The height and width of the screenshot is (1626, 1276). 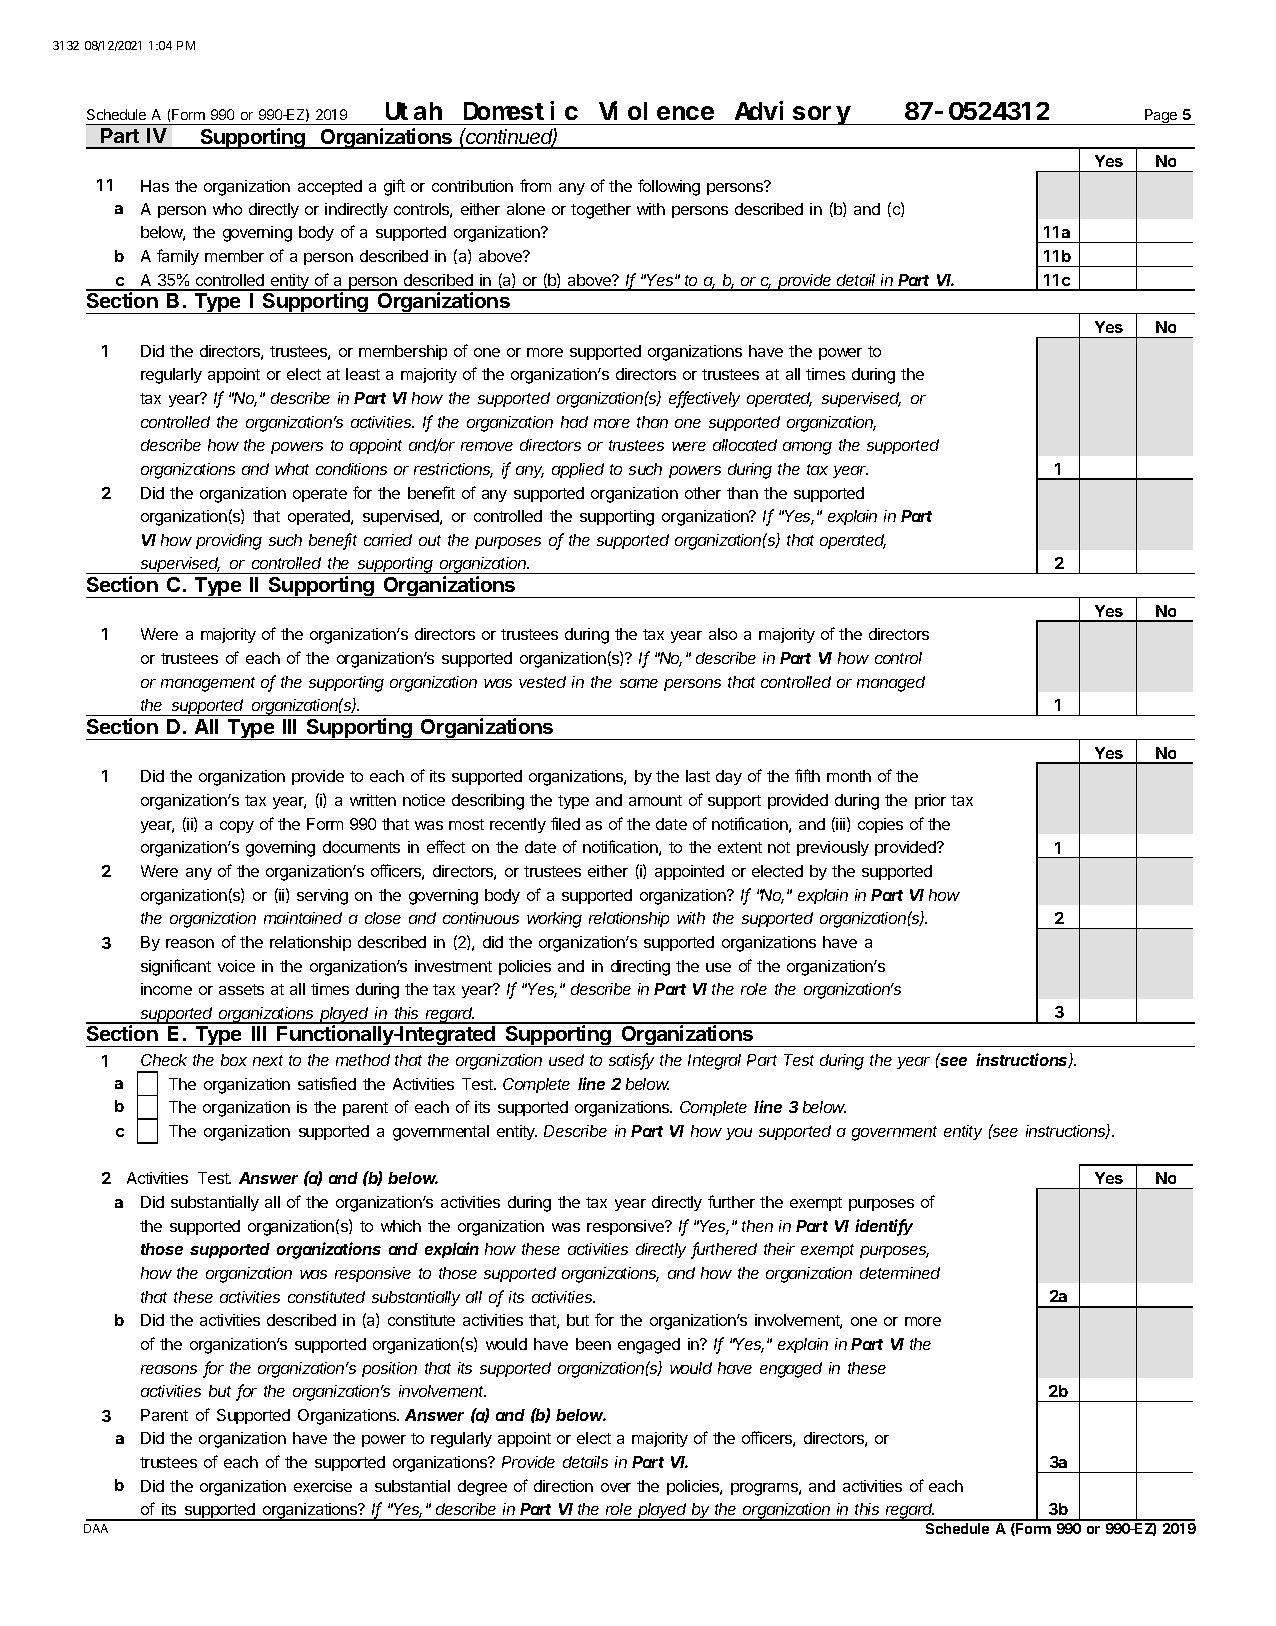 What do you see at coordinates (323, 1486) in the screenshot?
I see `exercise` at bounding box center [323, 1486].
